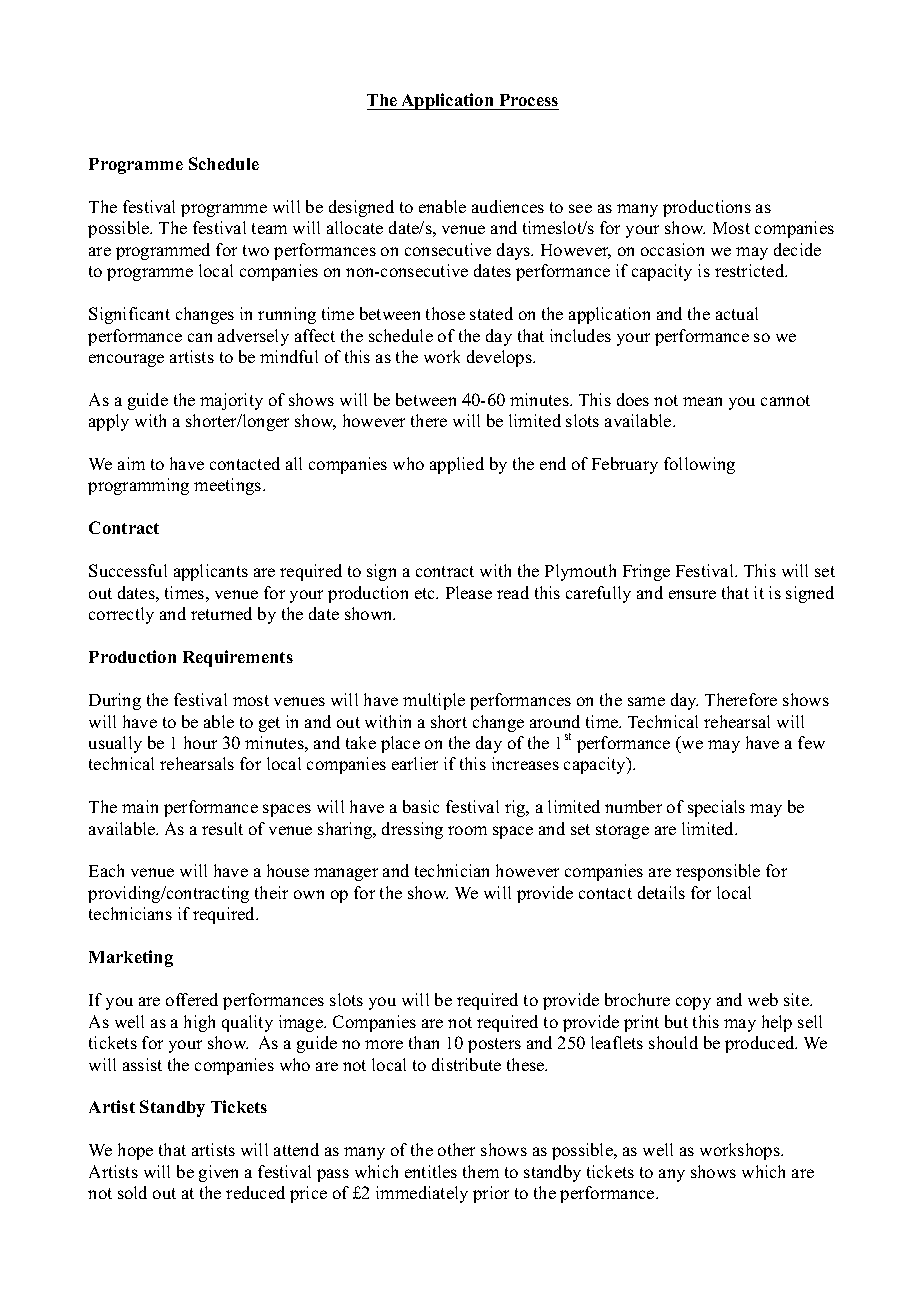 Image resolution: width=924 pixels, height=1308 pixels. Describe the element at coordinates (269, 228) in the document. I see `team` at that location.
